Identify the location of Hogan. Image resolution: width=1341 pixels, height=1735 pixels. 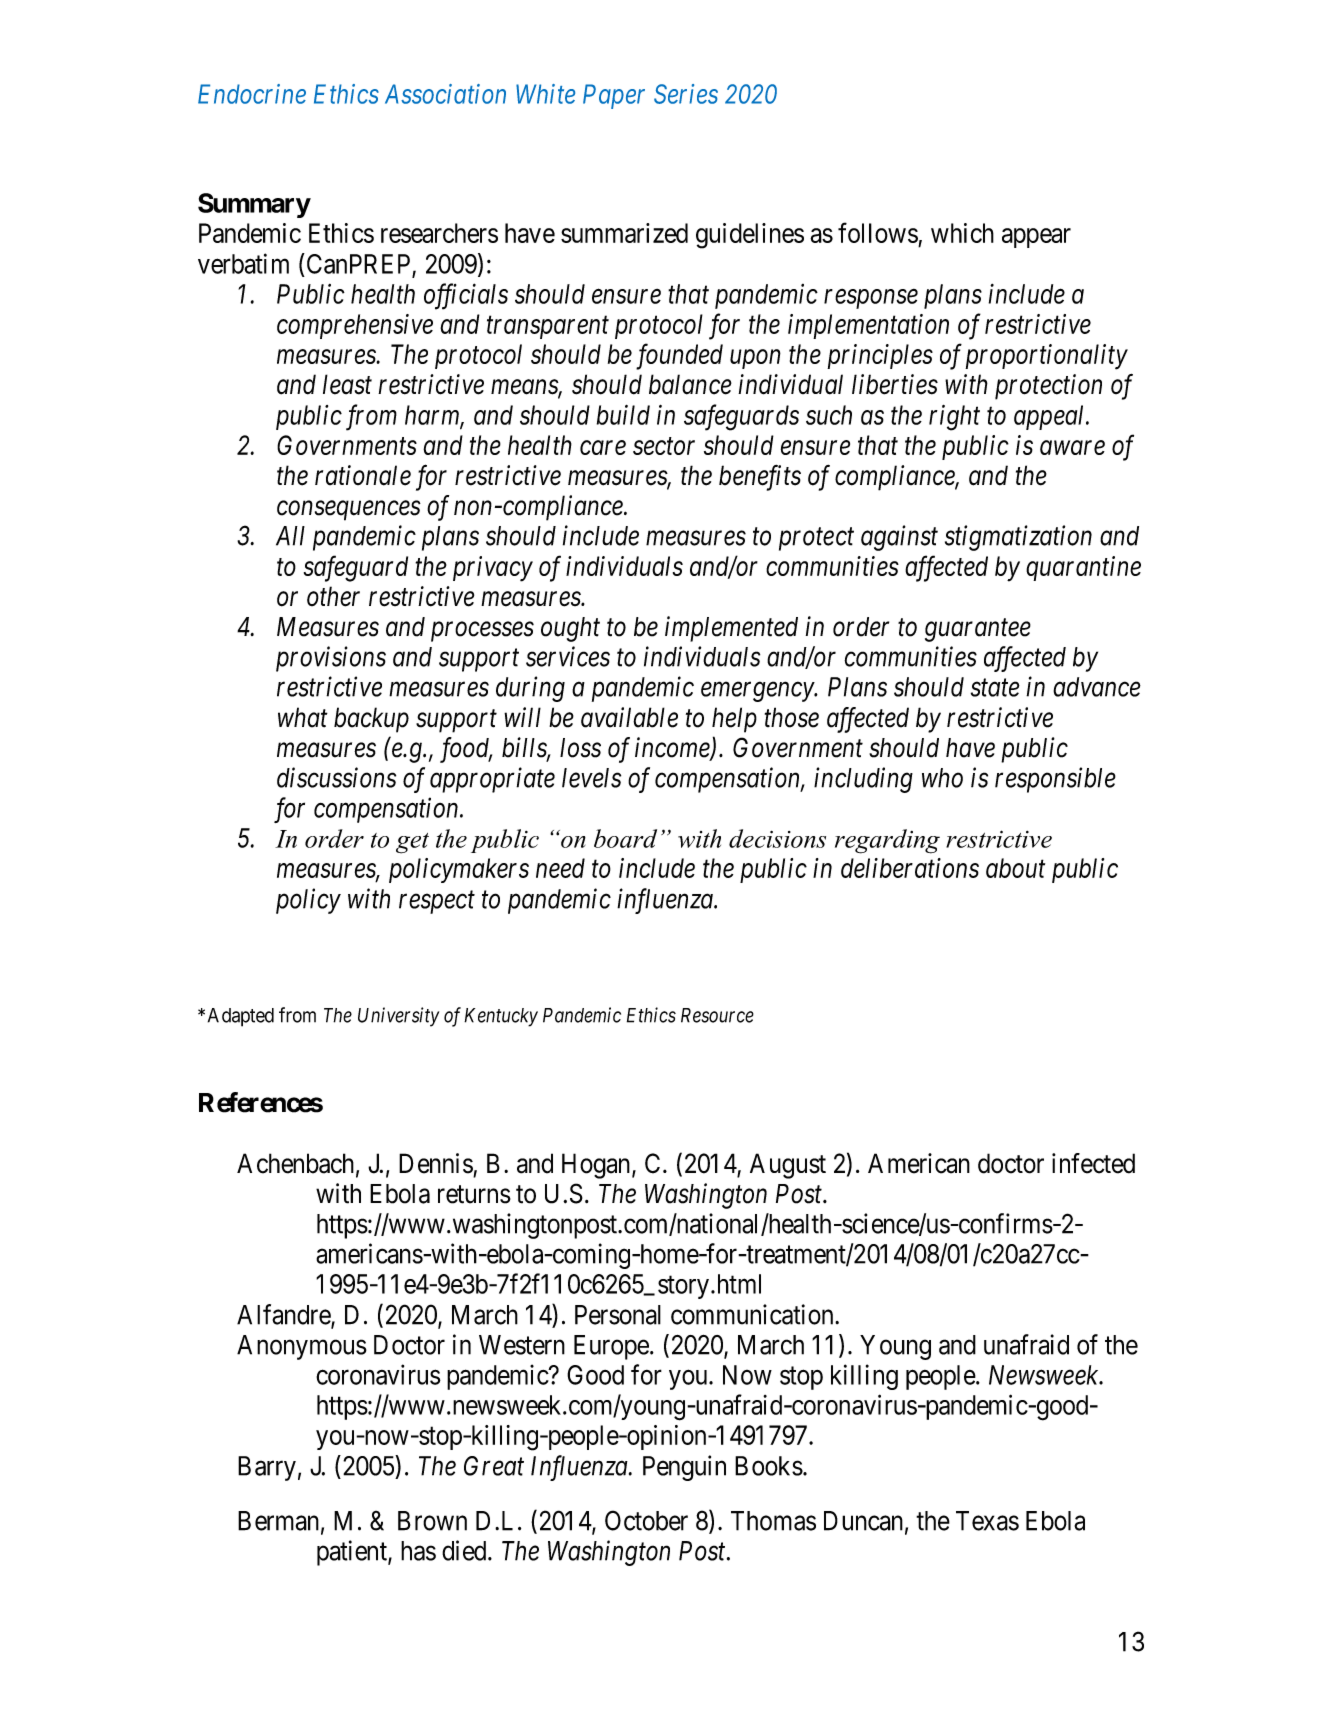
(596, 1166).
